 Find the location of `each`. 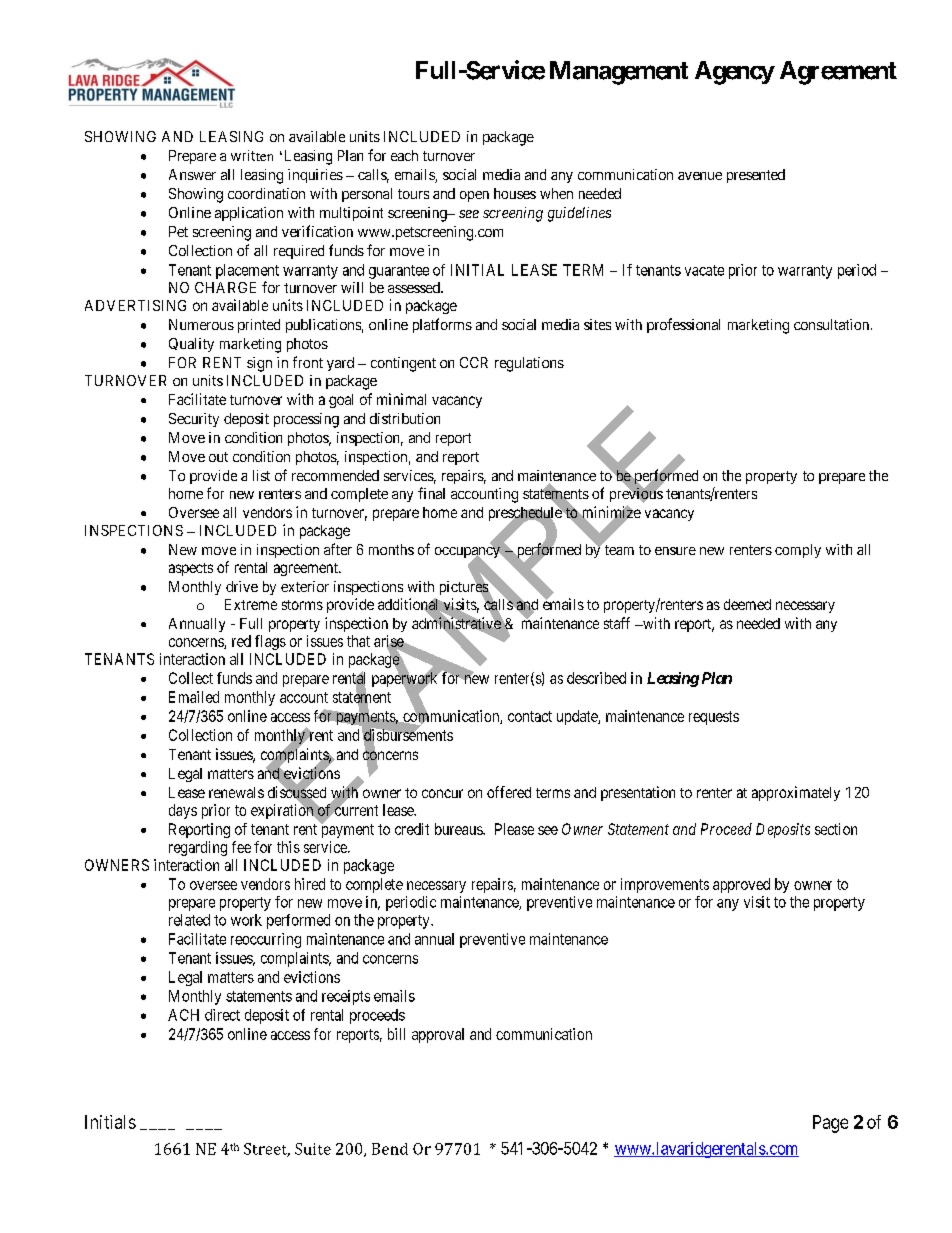

each is located at coordinates (404, 155).
